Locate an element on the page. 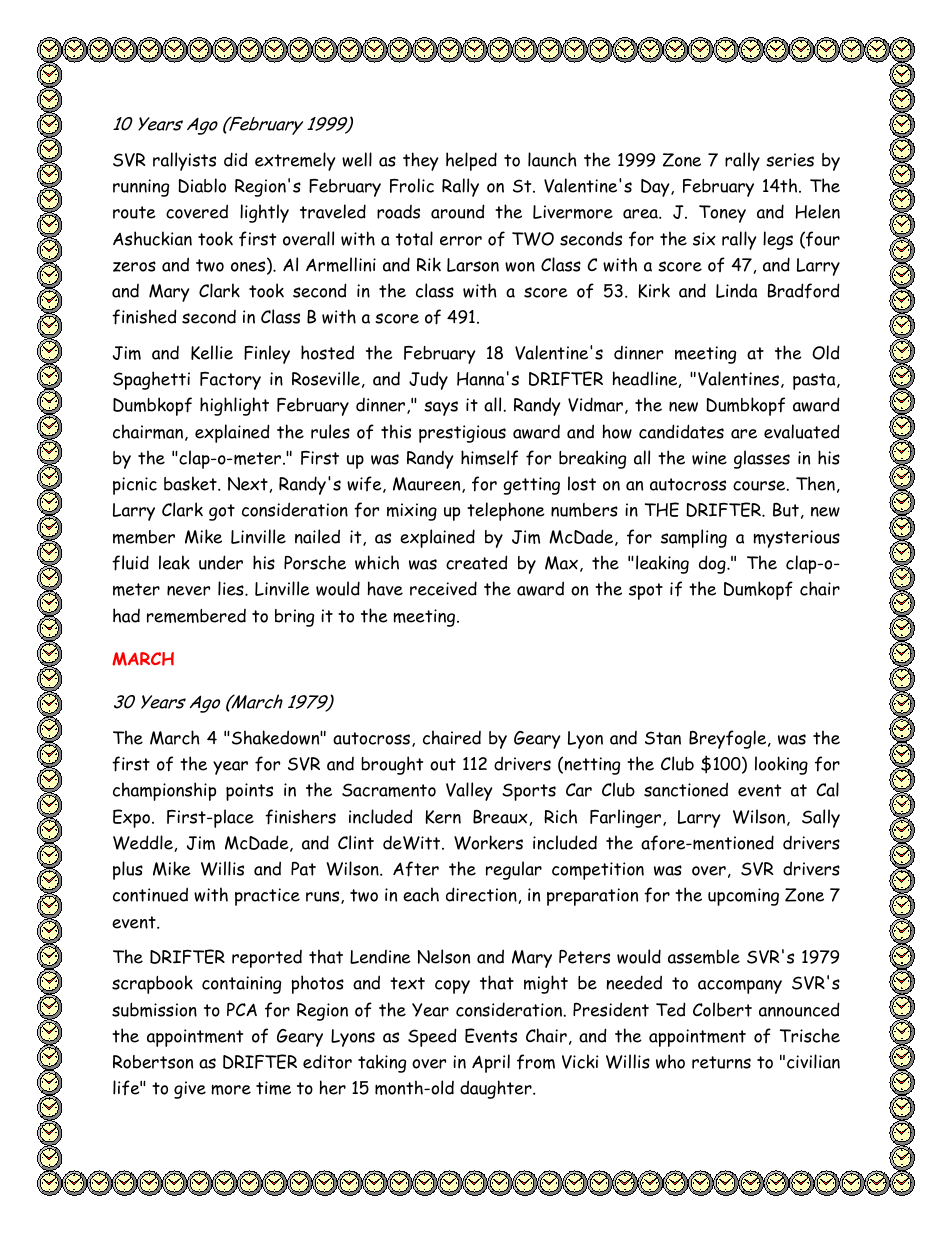  Toney is located at coordinates (722, 214).
